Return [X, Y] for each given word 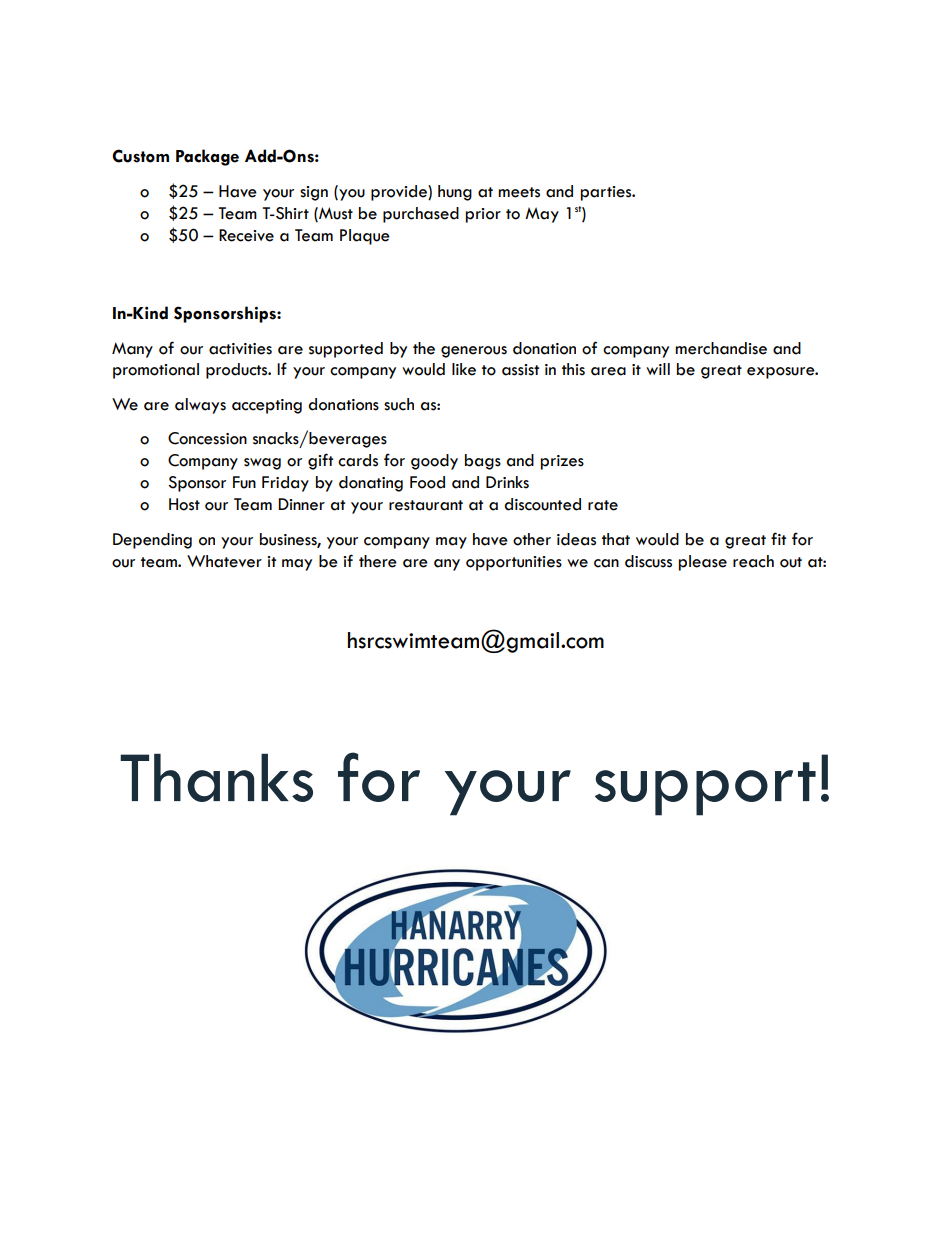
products [238, 371]
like [464, 369]
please [703, 563]
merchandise [721, 348]
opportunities [514, 563]
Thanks [216, 778]
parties [607, 193]
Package [207, 157]
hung [455, 193]
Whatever [224, 561]
